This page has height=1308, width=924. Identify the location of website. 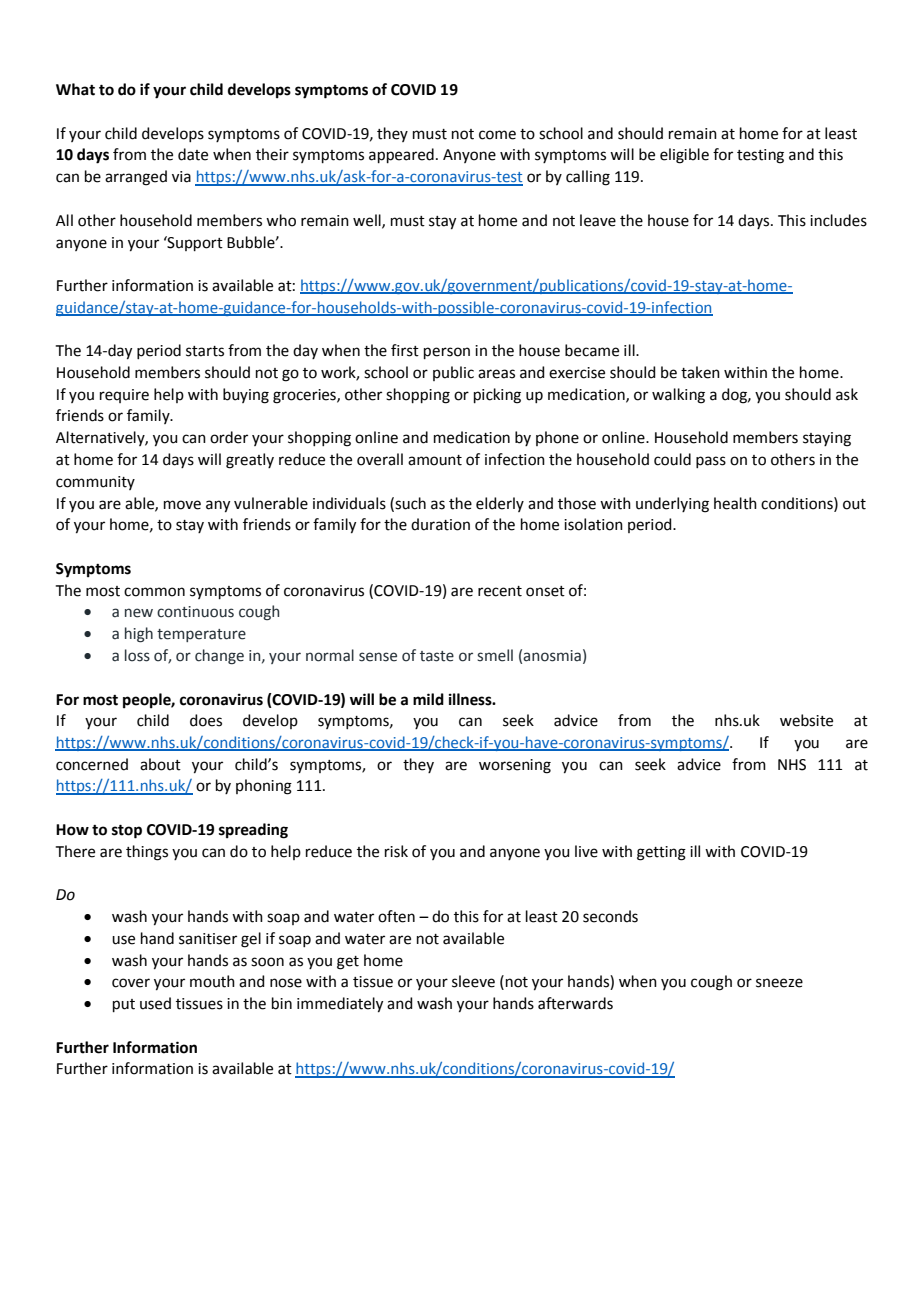
(806, 720).
